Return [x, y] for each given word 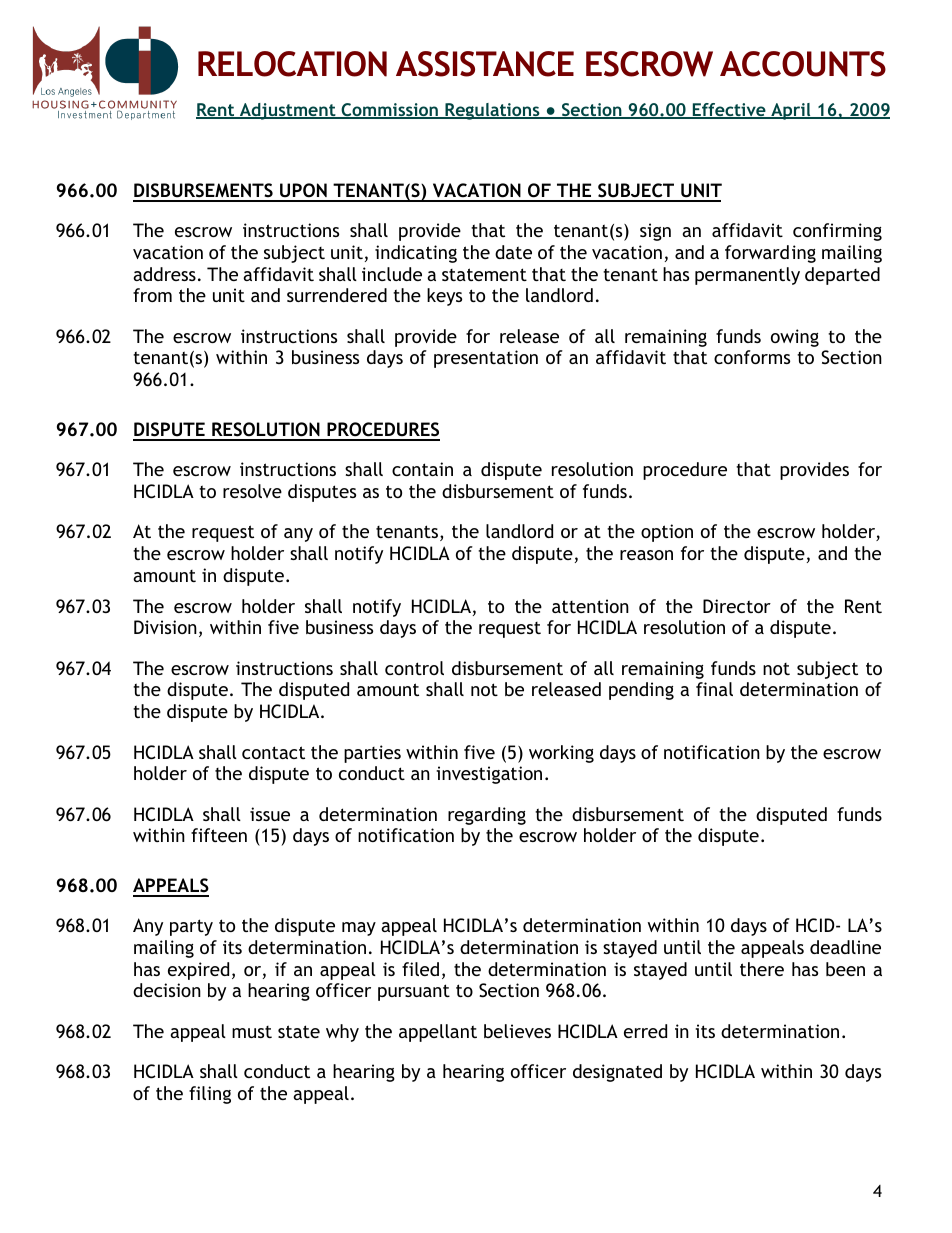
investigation [489, 775]
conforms [752, 357]
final [714, 689]
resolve [252, 491]
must [252, 1032]
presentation [486, 359]
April [791, 111]
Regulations [492, 111]
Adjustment [287, 111]
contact [273, 752]
